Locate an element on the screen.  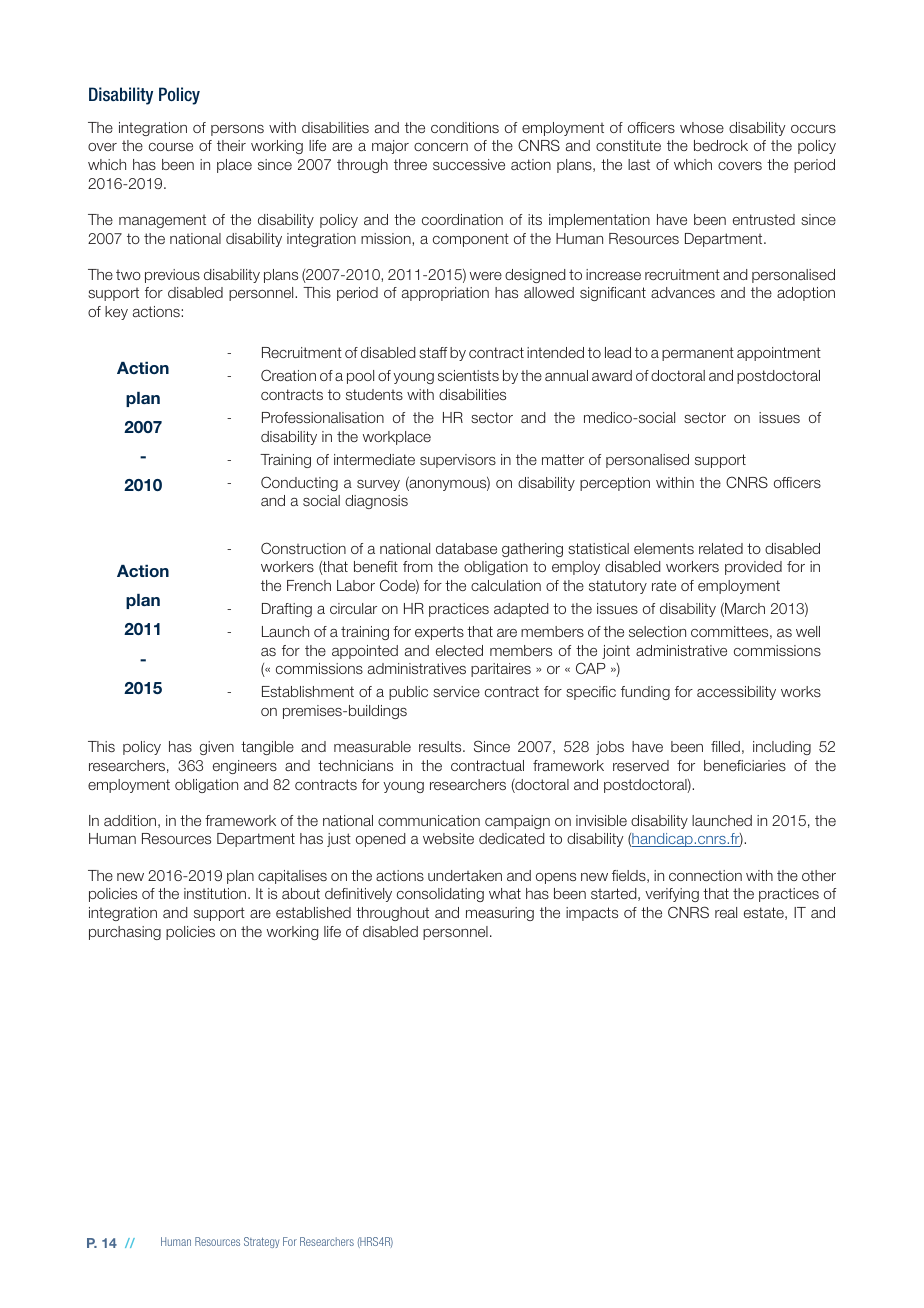
bedrock is located at coordinates (721, 145).
